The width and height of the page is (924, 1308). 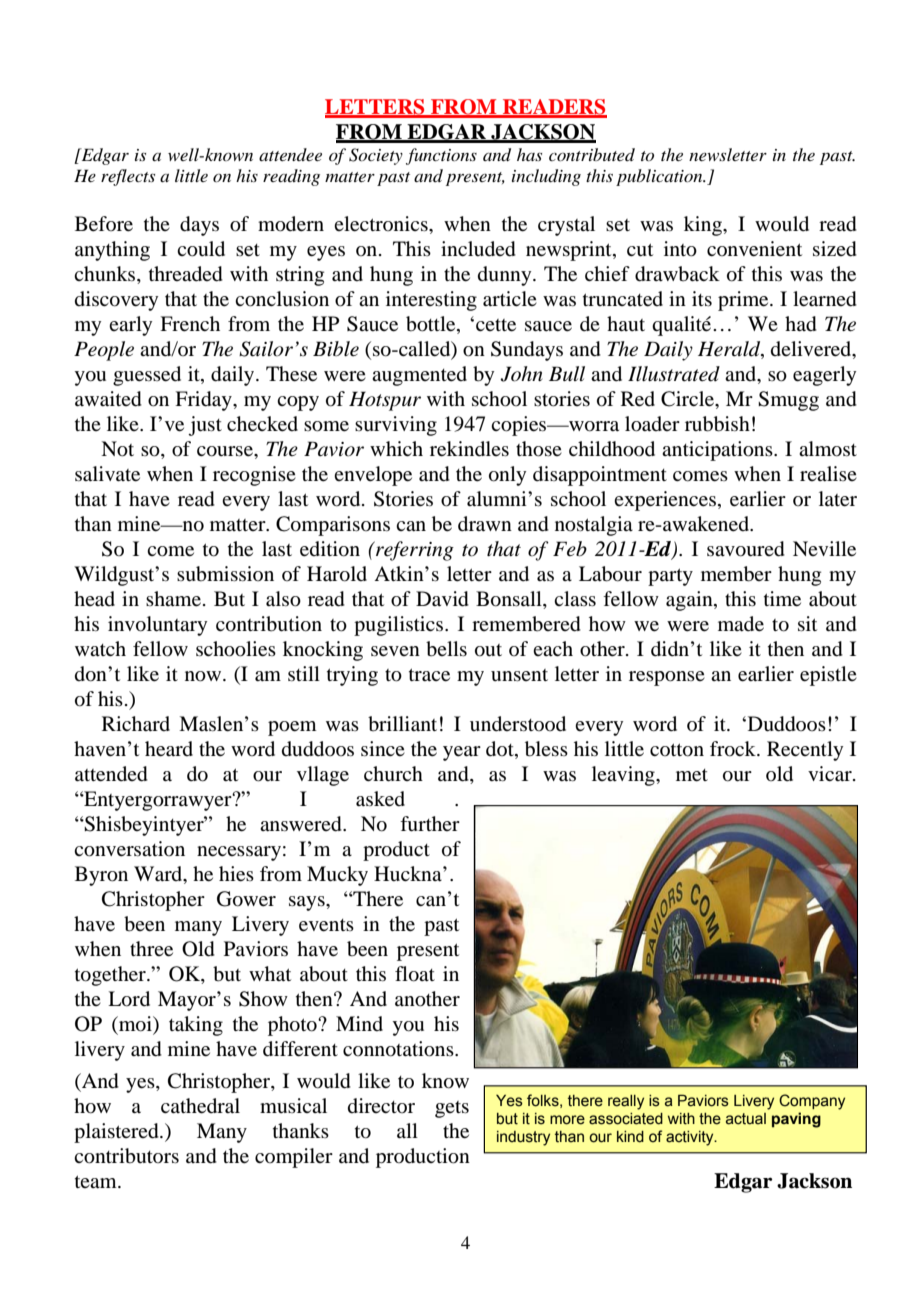 I want to click on contributors, so click(x=126, y=1156).
